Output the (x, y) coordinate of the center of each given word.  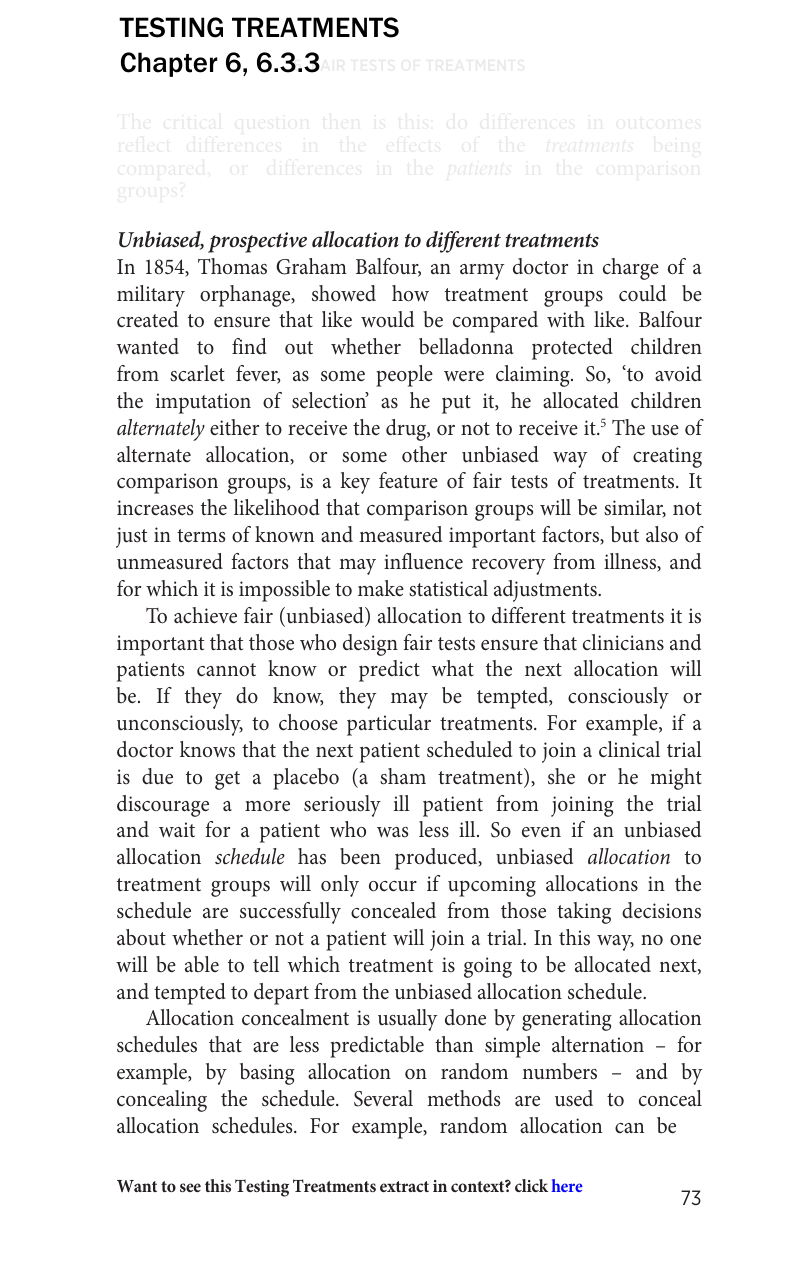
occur (393, 886)
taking (584, 913)
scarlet (197, 373)
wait (177, 829)
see (190, 1187)
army (482, 272)
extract (404, 1186)
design (370, 645)
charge (631, 269)
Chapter (169, 64)
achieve (205, 615)
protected (572, 349)
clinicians (623, 642)
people (404, 376)
